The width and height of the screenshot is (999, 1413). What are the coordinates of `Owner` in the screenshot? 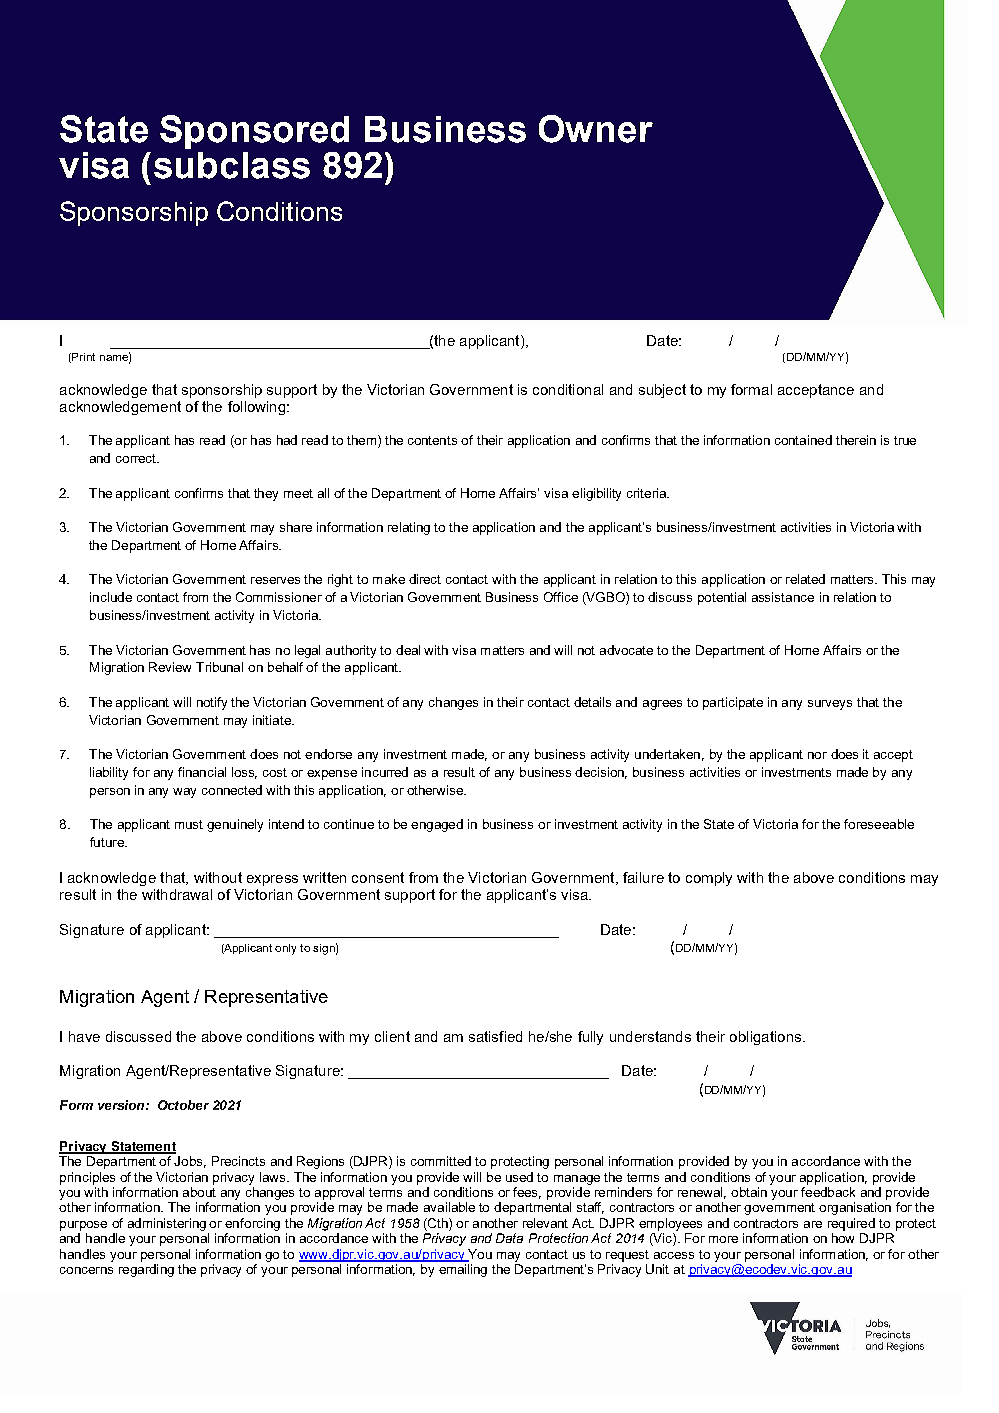 It's located at (596, 129).
